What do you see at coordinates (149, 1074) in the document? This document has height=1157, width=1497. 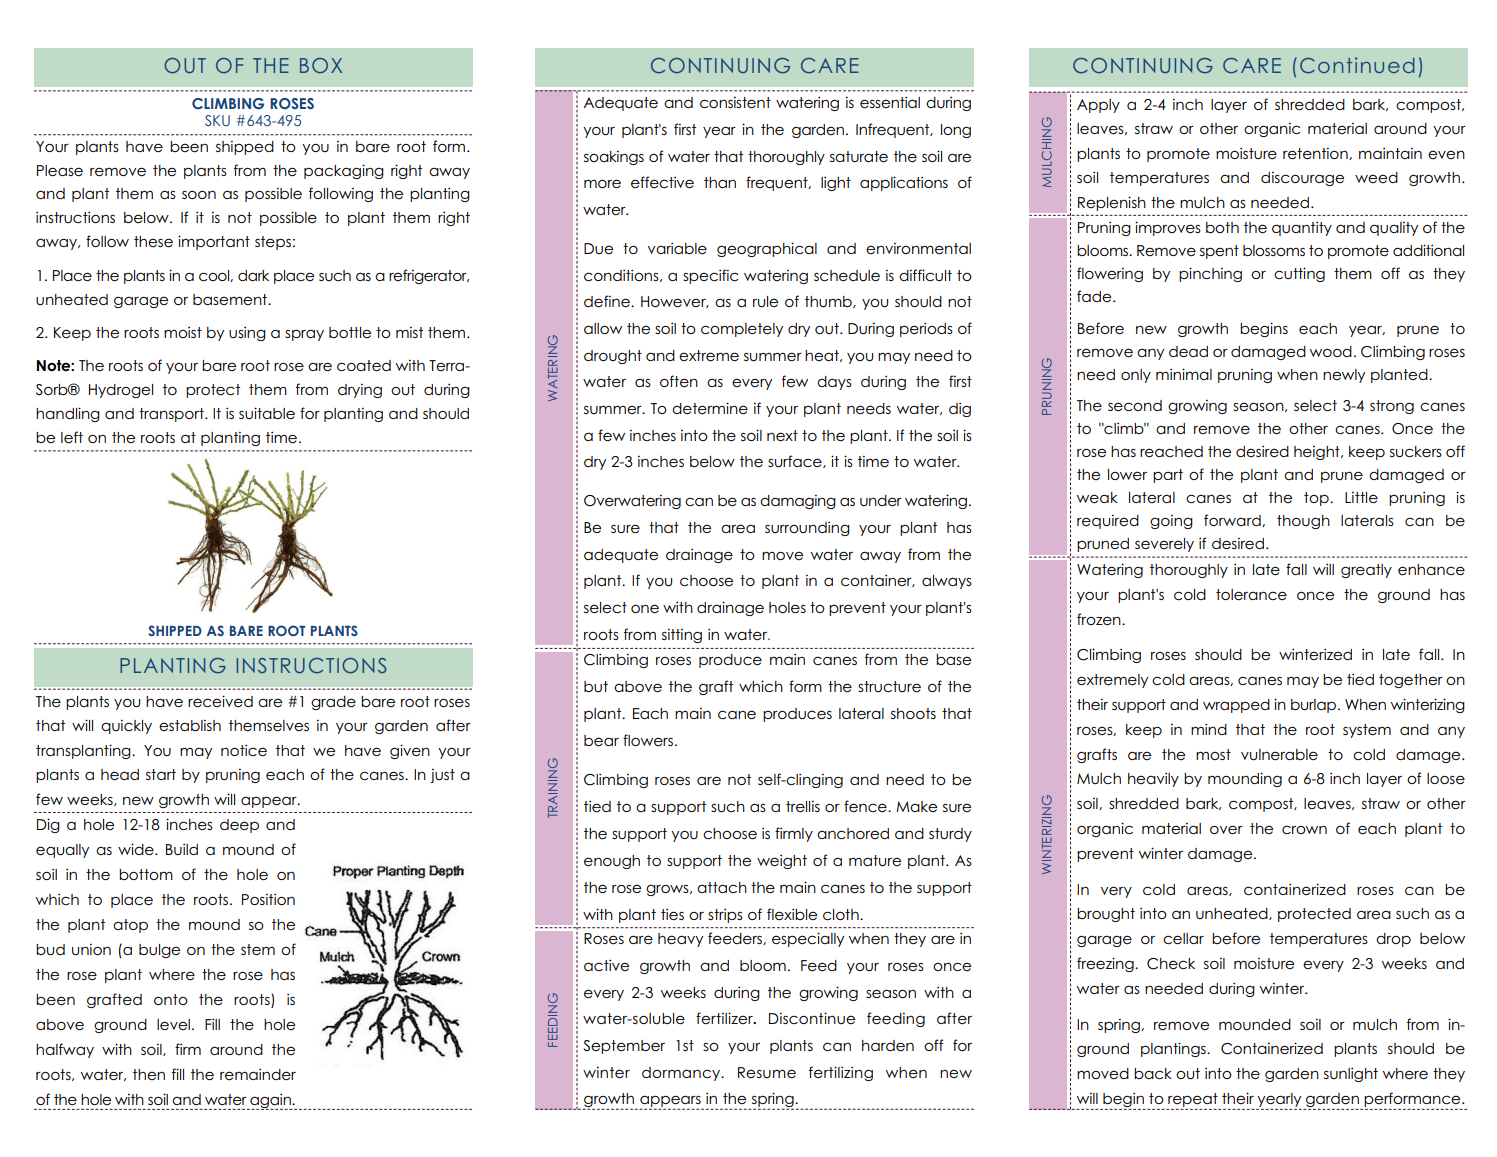 I see `then` at bounding box center [149, 1074].
